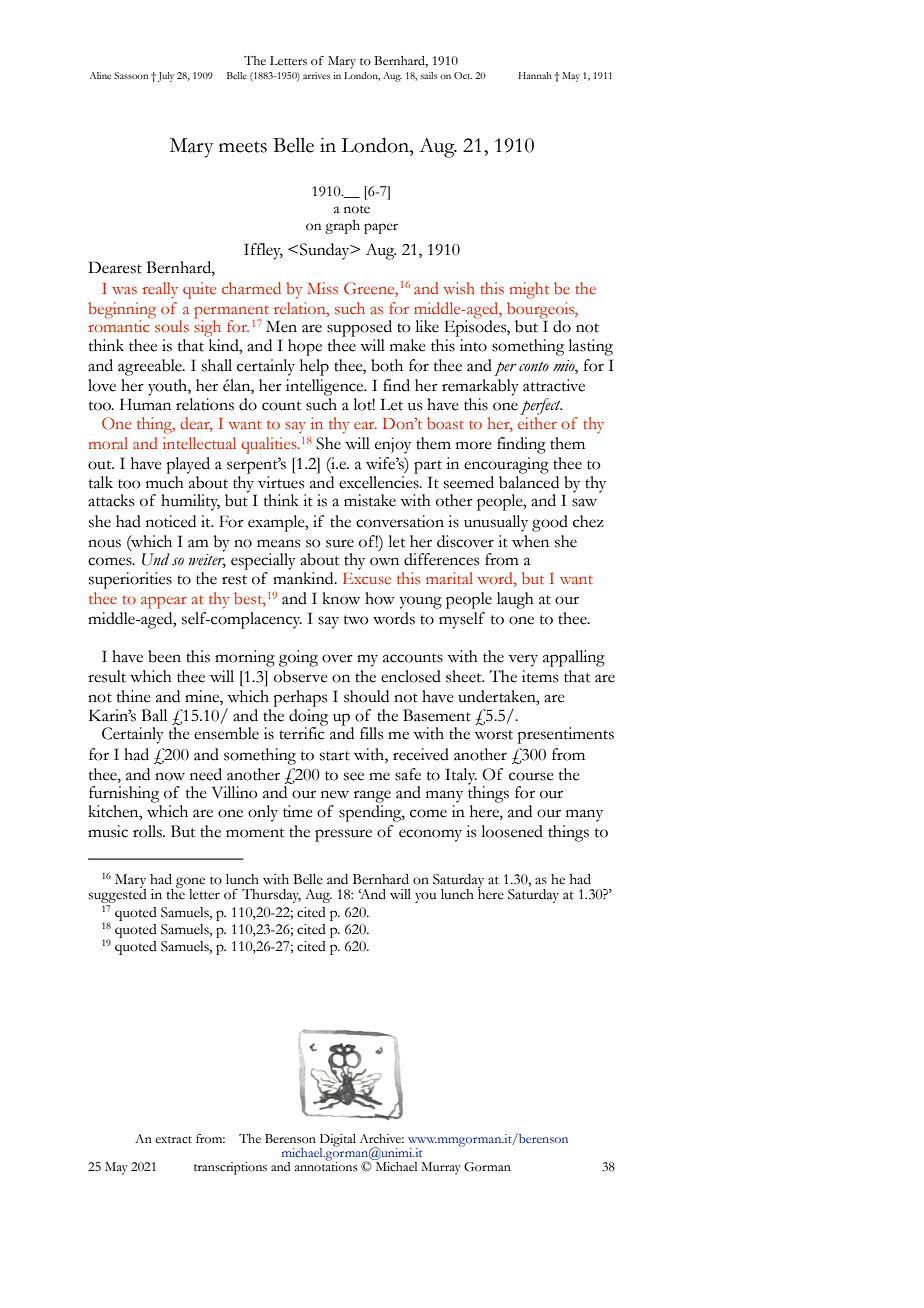 Image resolution: width=924 pixels, height=1308 pixels. What do you see at coordinates (356, 620) in the screenshot?
I see `two` at bounding box center [356, 620].
